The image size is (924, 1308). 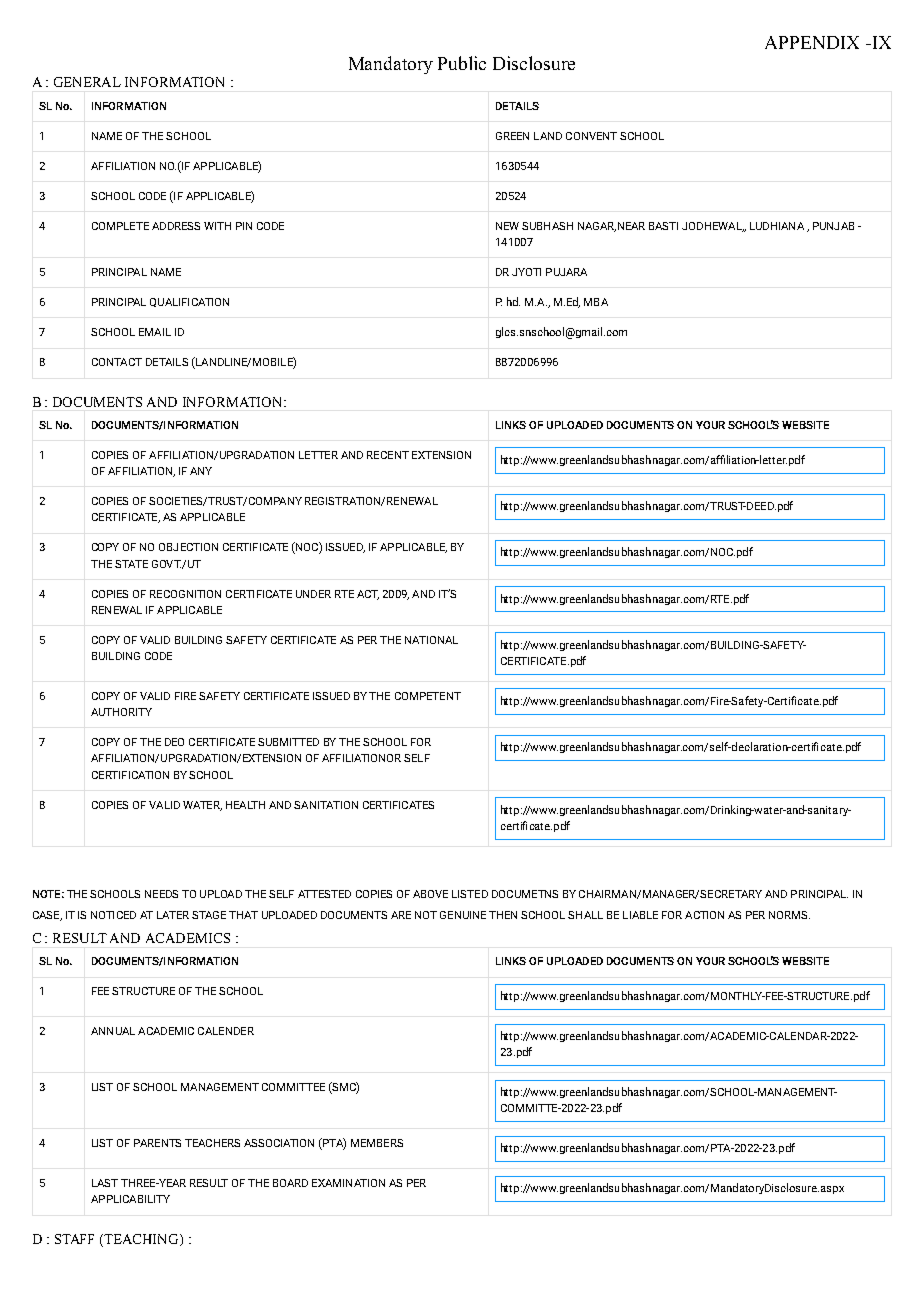 What do you see at coordinates (185, 594) in the screenshot?
I see `RECOGNITION` at bounding box center [185, 594].
